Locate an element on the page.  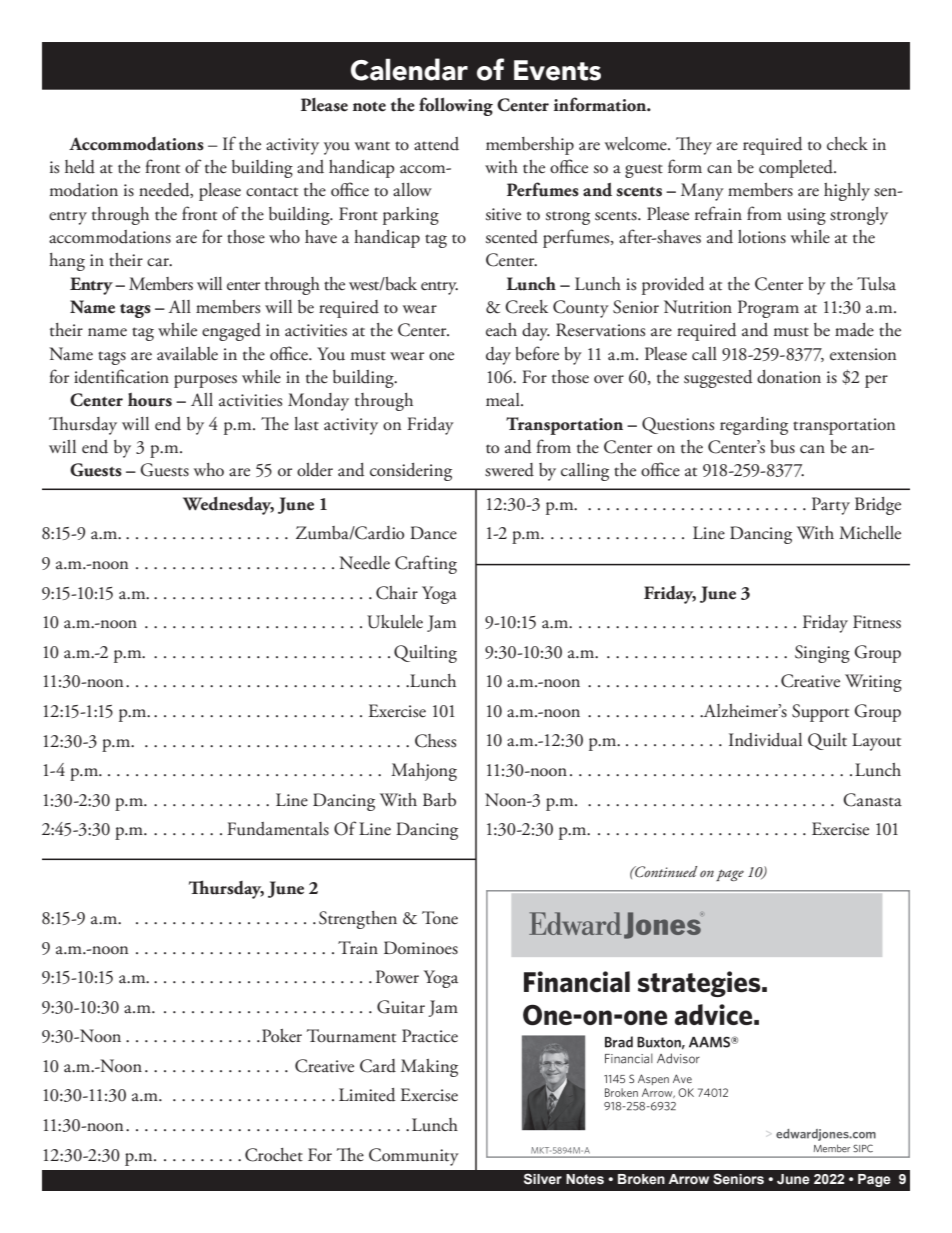
Fundamentals is located at coordinates (278, 829).
